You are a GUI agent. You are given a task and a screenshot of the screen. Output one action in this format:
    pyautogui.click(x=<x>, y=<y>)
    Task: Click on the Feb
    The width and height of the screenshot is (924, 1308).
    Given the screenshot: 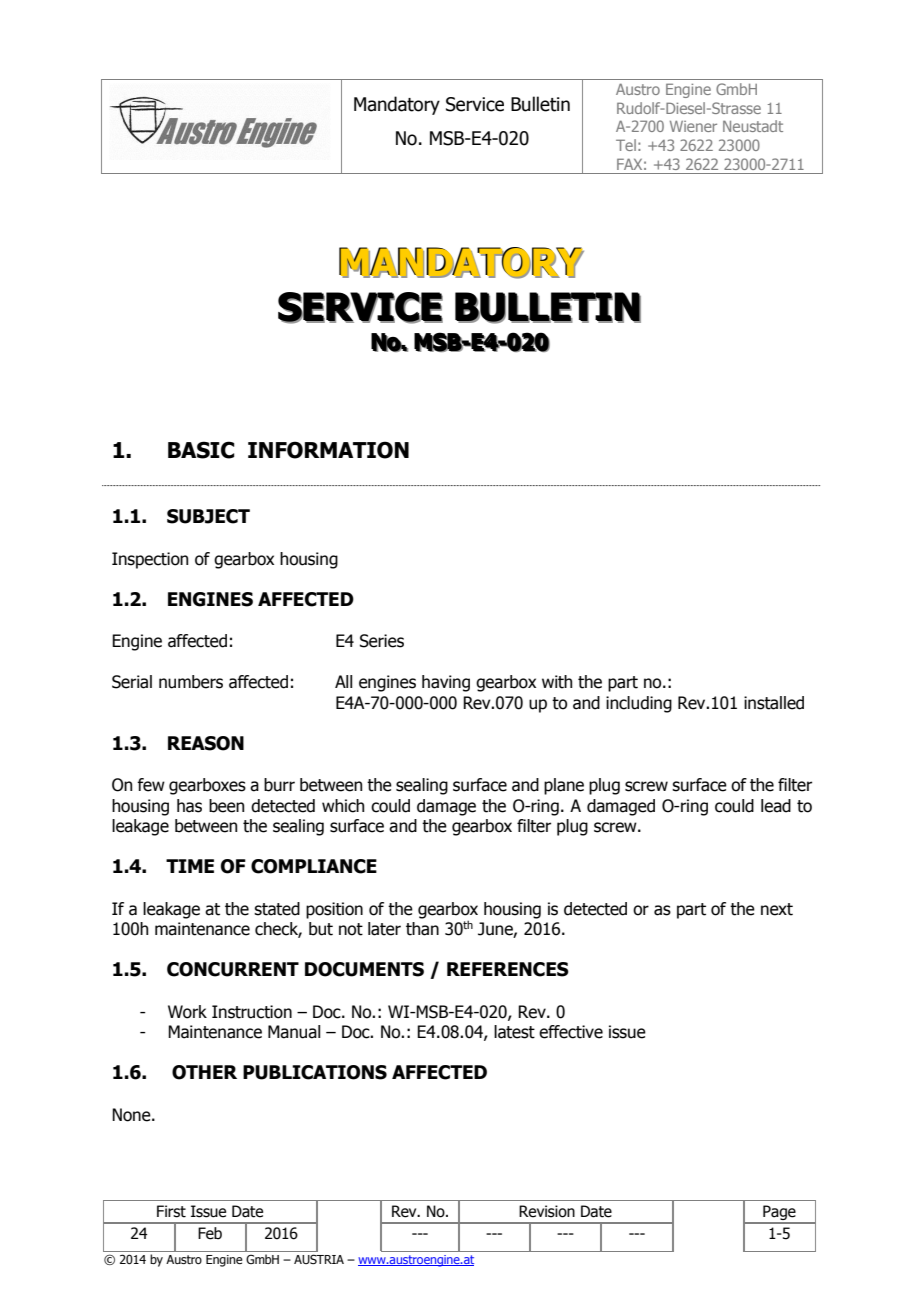 What is the action you would take?
    pyautogui.click(x=210, y=1233)
